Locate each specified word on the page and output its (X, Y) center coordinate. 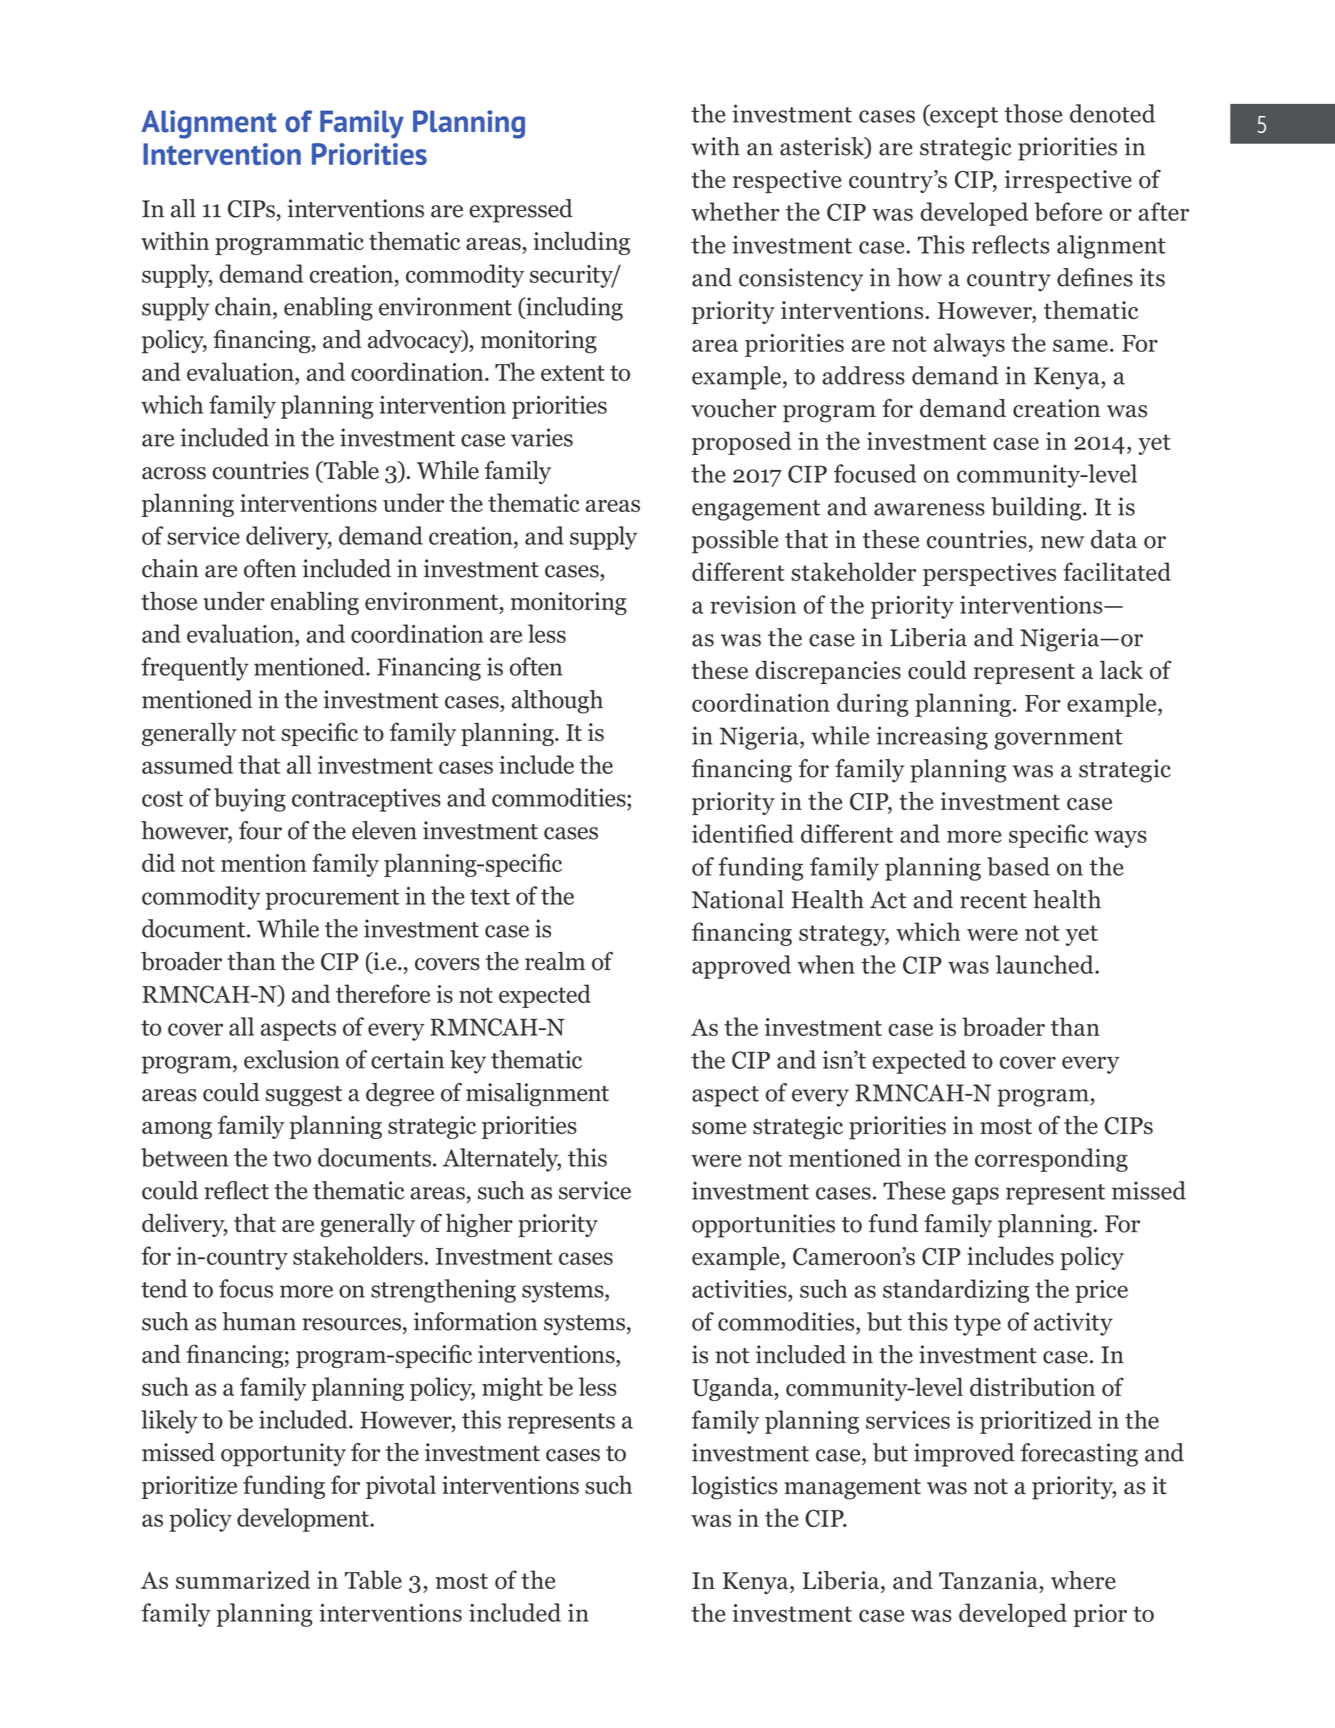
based (1018, 866)
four (260, 830)
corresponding (1051, 1160)
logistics (734, 1488)
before (1068, 211)
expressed (521, 211)
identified (743, 833)
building (1037, 509)
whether (735, 211)
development (304, 1520)
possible (735, 542)
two (292, 1159)
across (174, 473)
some (719, 1128)
